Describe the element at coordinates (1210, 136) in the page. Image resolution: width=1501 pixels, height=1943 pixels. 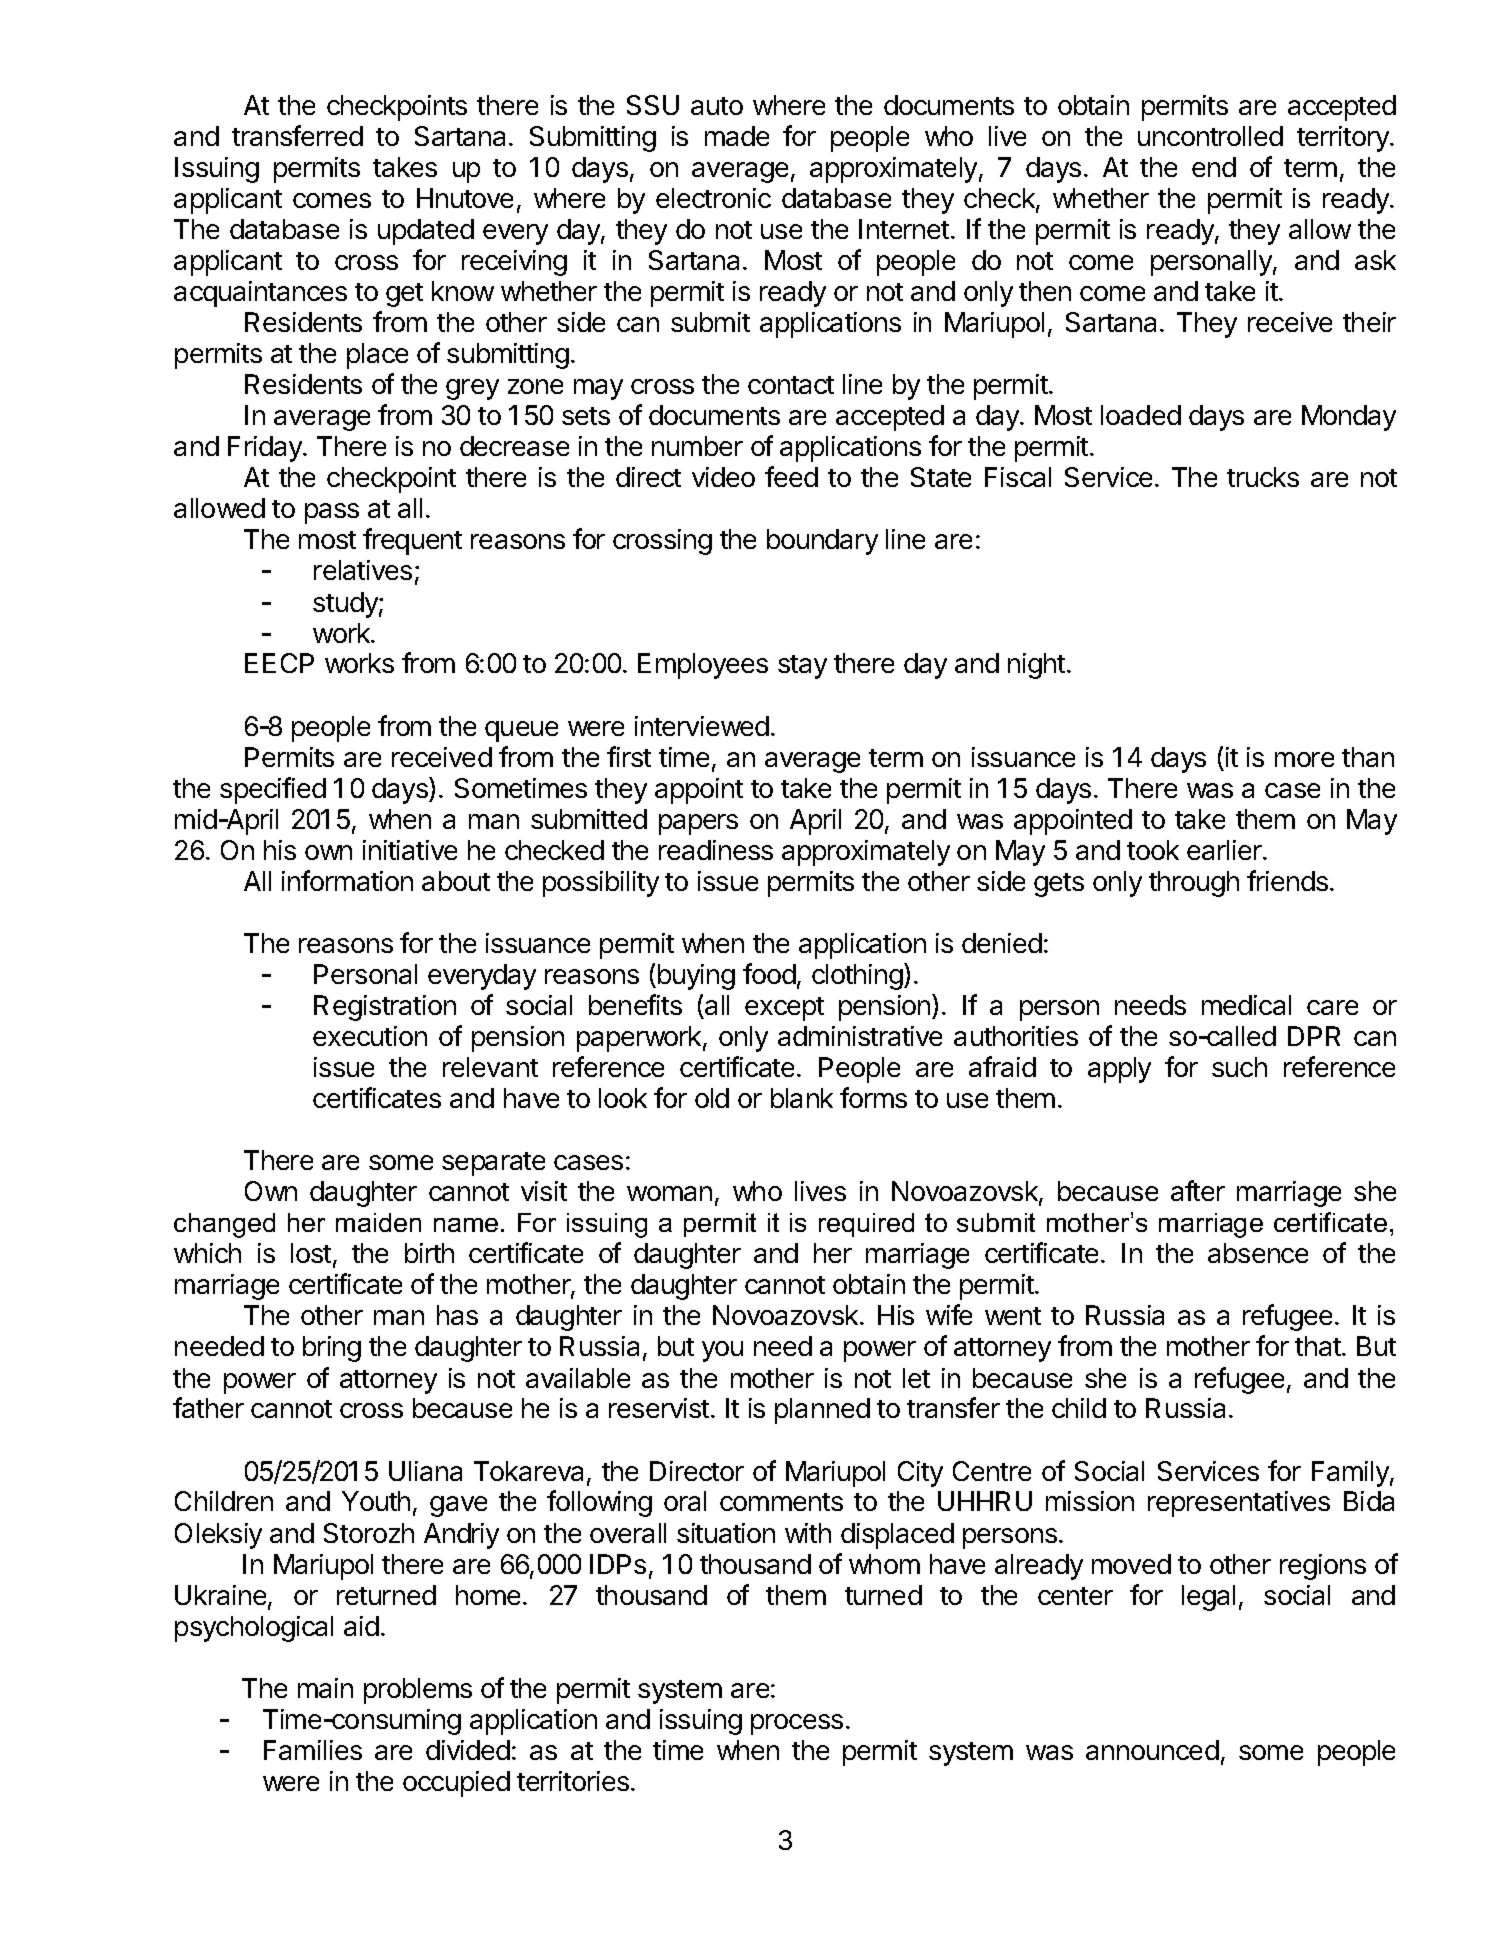
I see `uncontrolled` at that location.
